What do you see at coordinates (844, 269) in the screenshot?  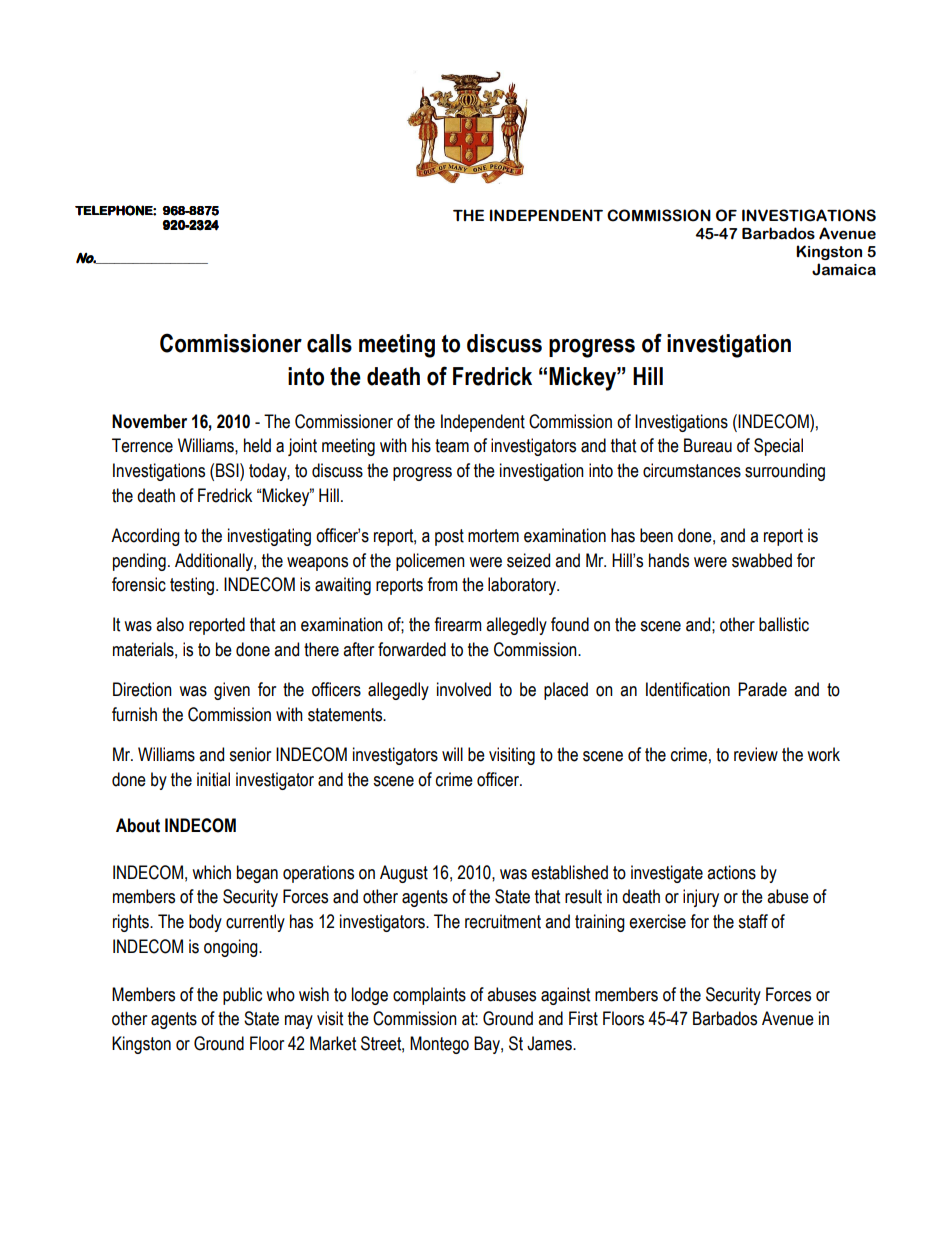 I see `Jamaica` at bounding box center [844, 269].
